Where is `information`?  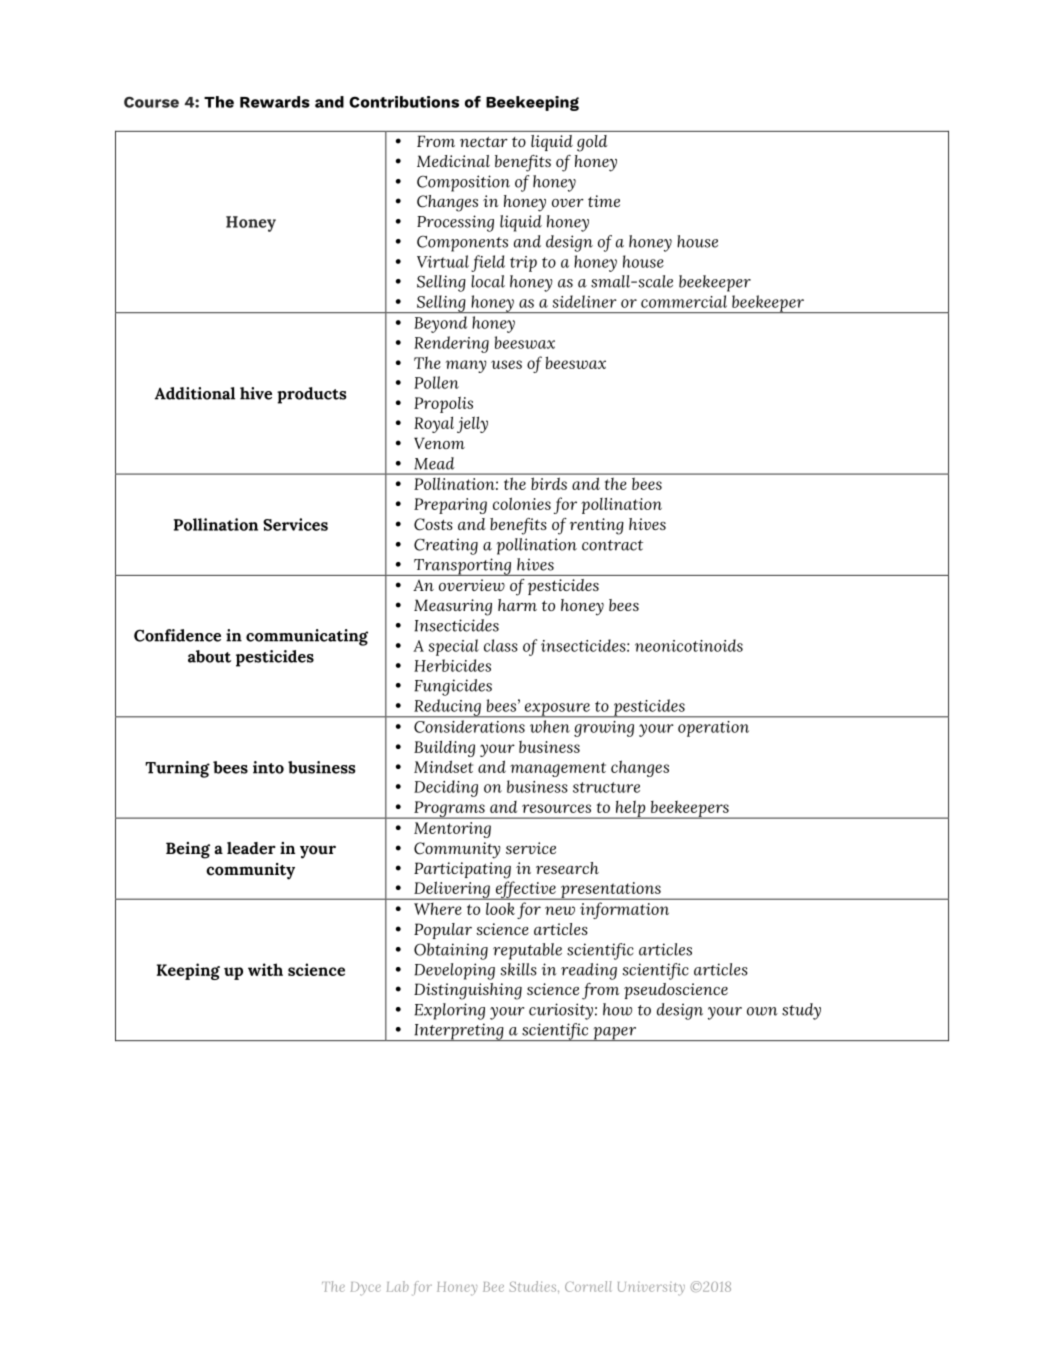
information is located at coordinates (624, 910).
